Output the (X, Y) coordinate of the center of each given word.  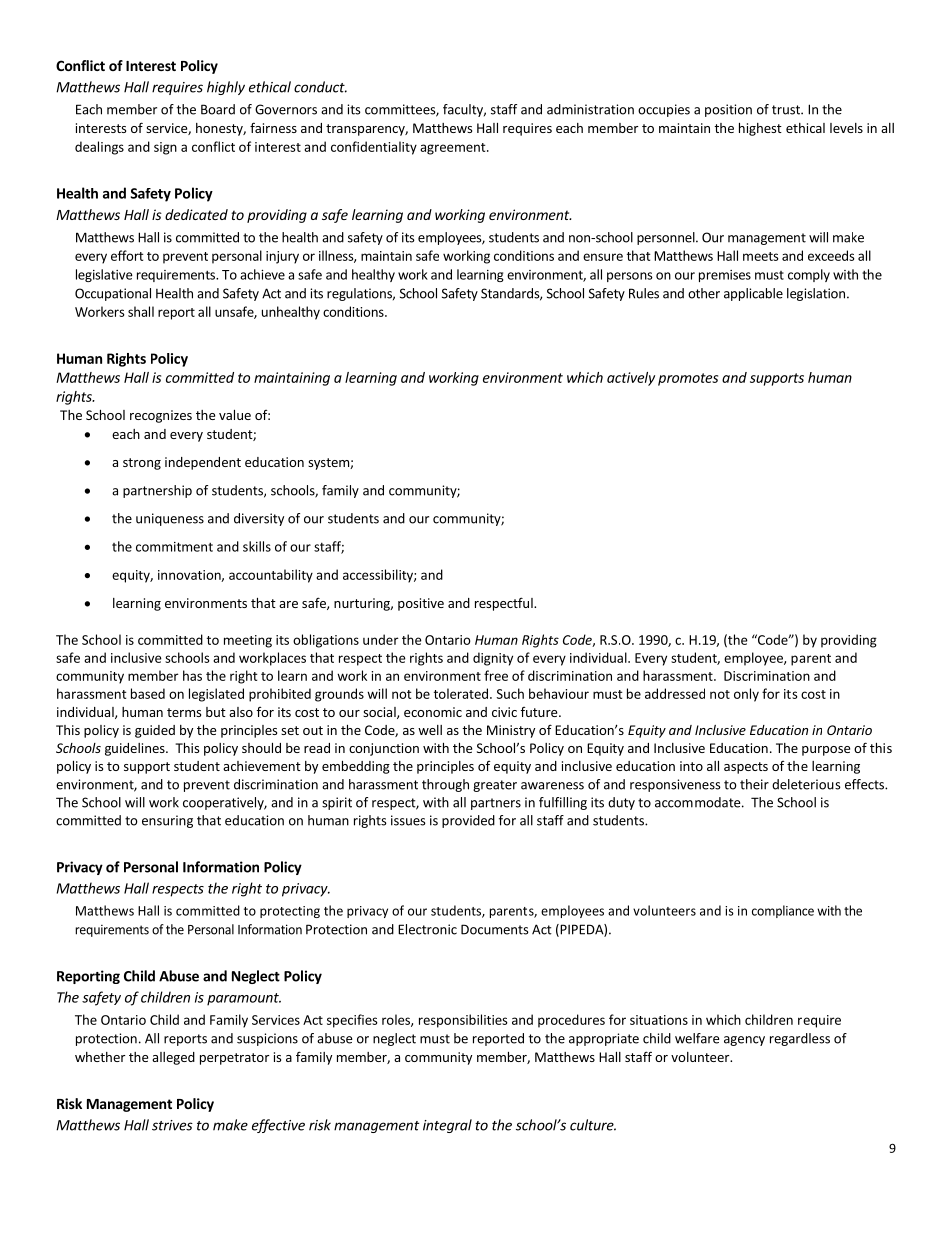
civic (504, 712)
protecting (290, 912)
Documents (495, 929)
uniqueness (170, 519)
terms (184, 712)
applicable (753, 294)
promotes (688, 379)
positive (421, 604)
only (746, 695)
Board (218, 109)
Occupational (113, 294)
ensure (603, 257)
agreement (454, 149)
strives (172, 1125)
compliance (783, 911)
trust (787, 110)
